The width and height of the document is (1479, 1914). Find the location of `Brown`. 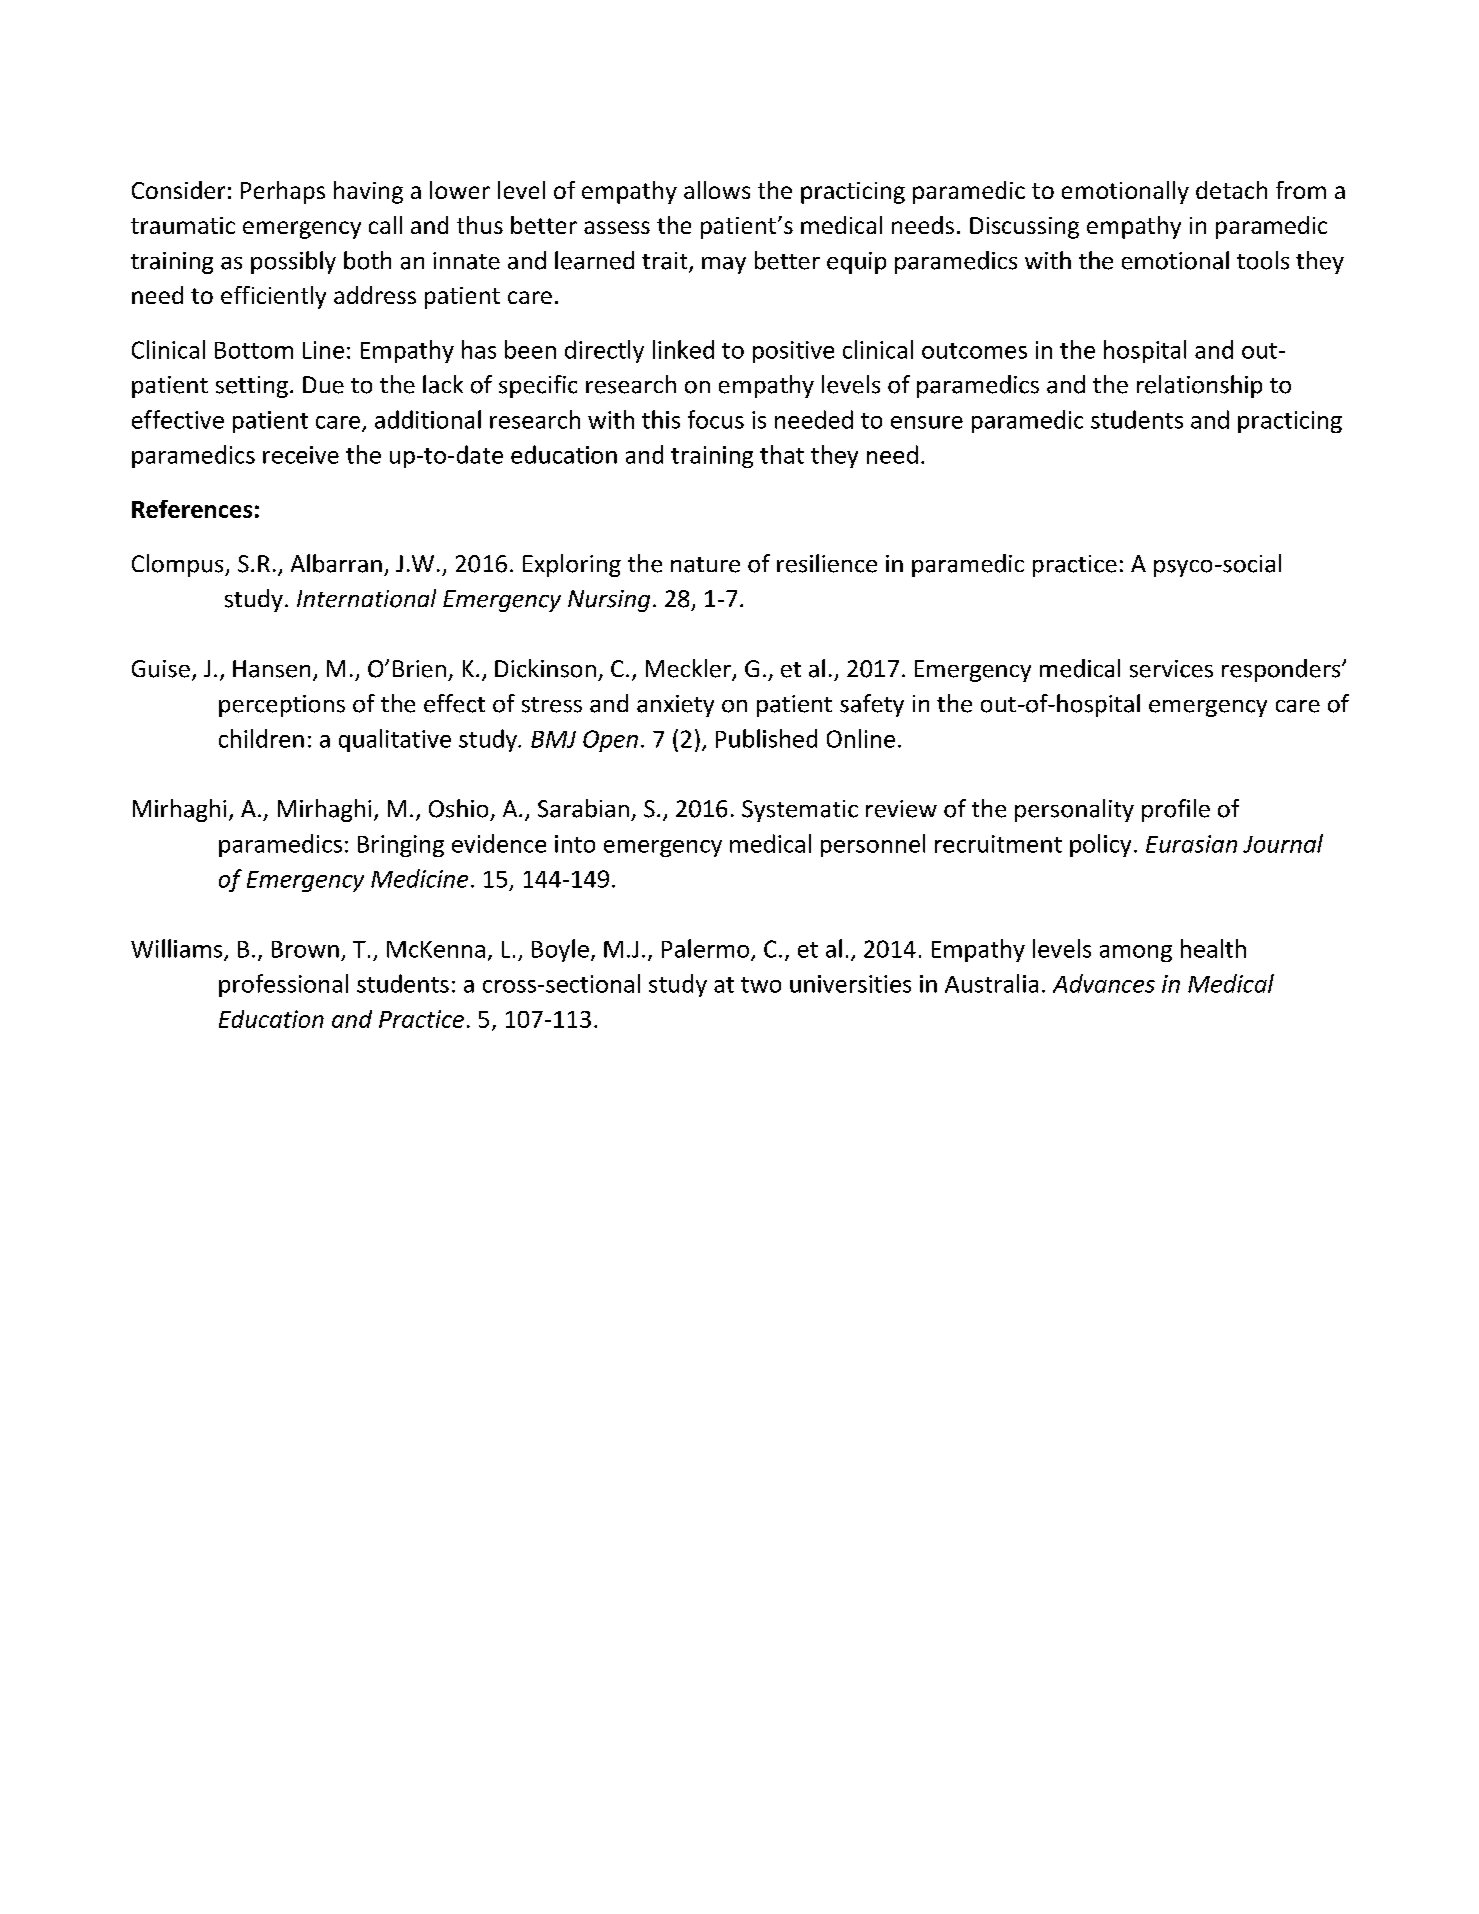

Brown is located at coordinates (305, 949).
